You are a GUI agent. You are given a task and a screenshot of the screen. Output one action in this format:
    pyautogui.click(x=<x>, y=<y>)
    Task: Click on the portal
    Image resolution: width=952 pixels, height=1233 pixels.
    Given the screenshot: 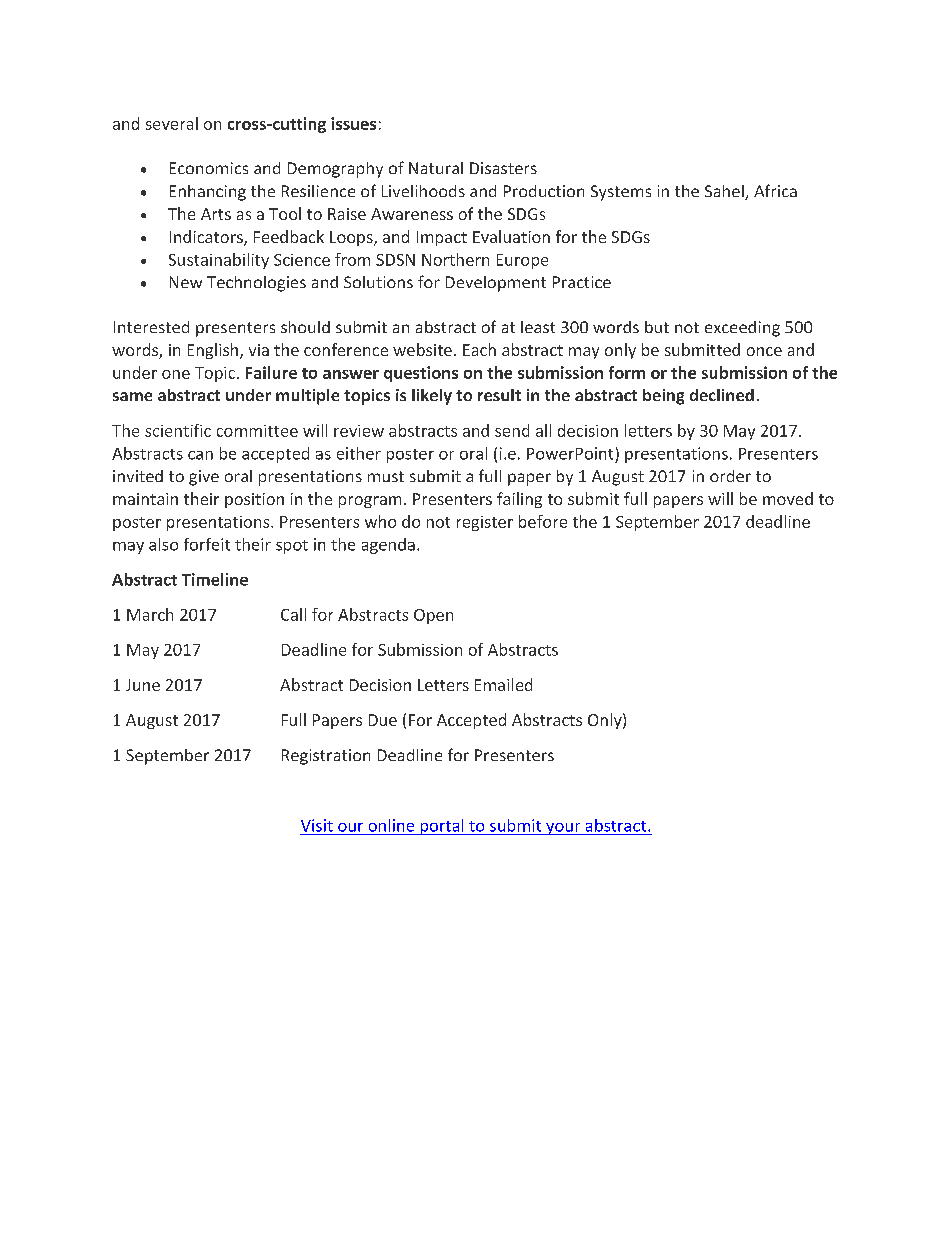 What is the action you would take?
    pyautogui.click(x=442, y=827)
